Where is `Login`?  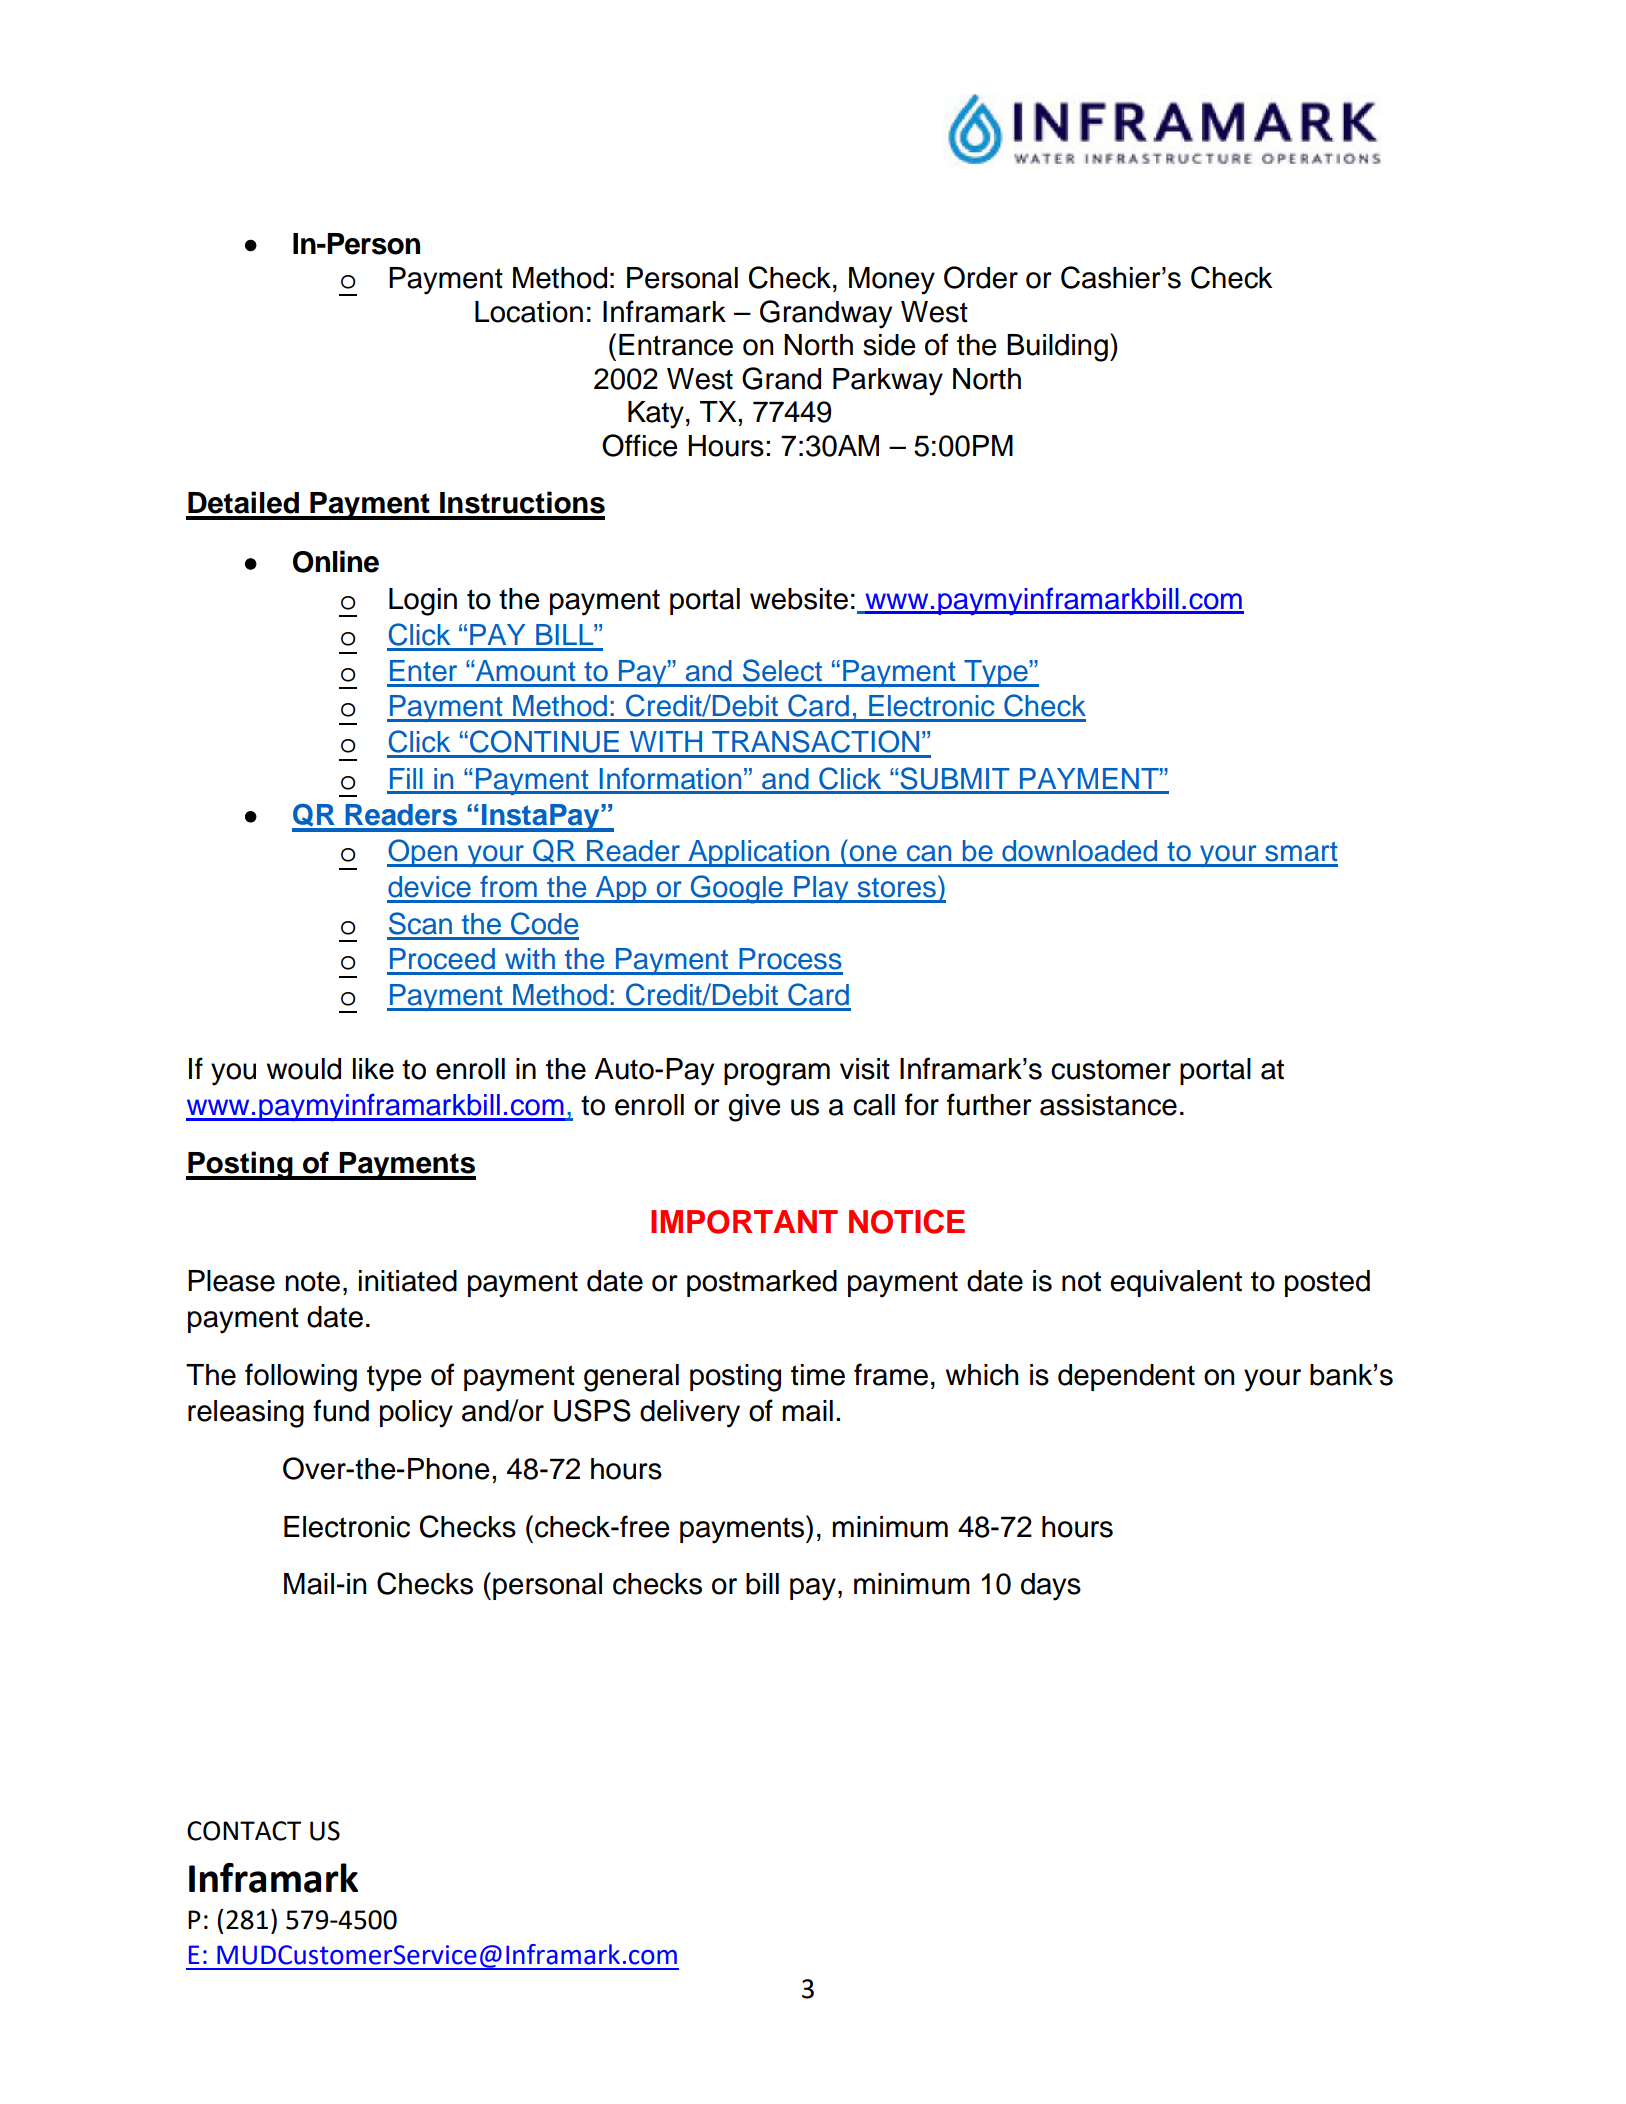 Login is located at coordinates (423, 602).
